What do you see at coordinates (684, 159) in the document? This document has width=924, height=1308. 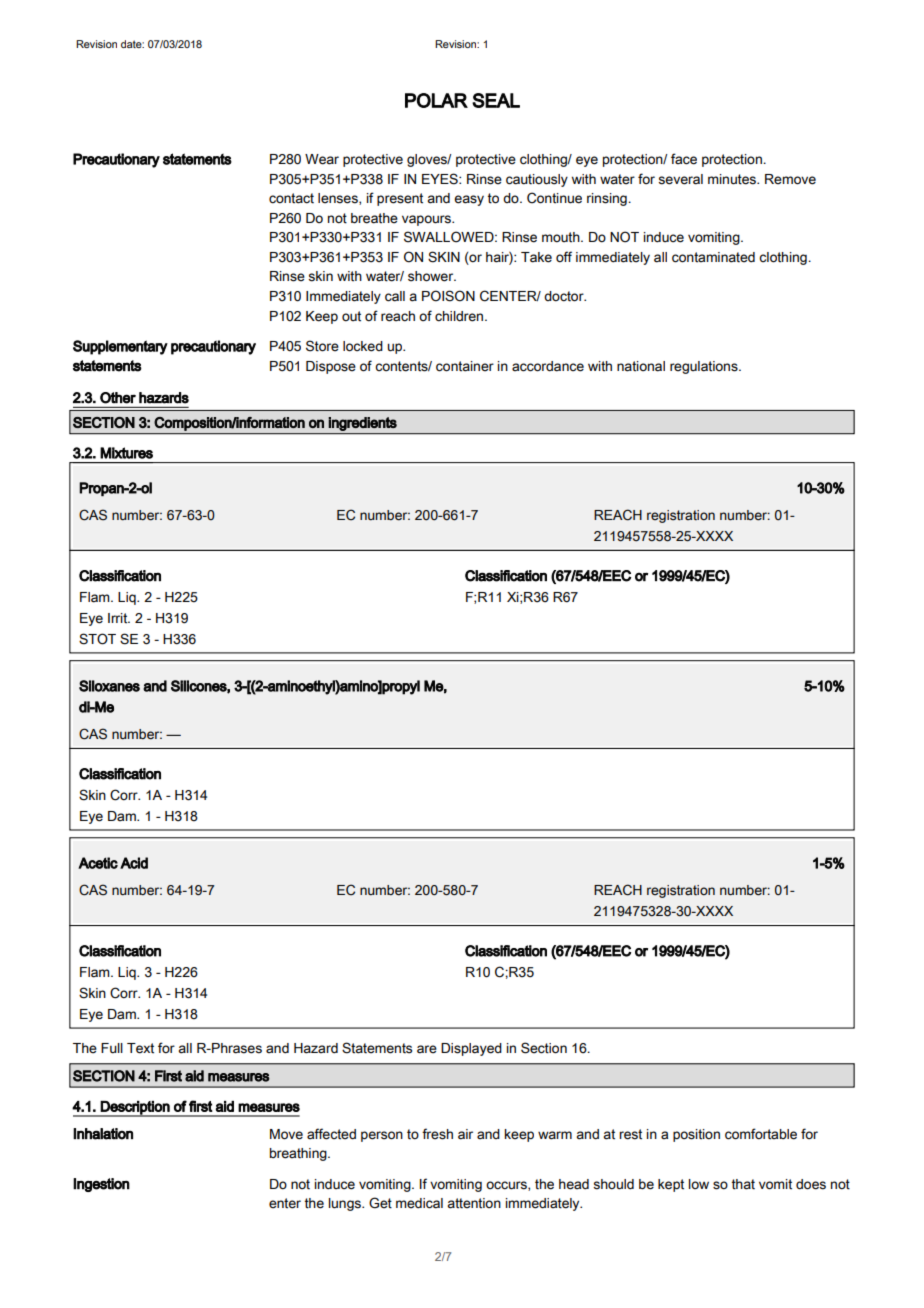 I see `face` at bounding box center [684, 159].
